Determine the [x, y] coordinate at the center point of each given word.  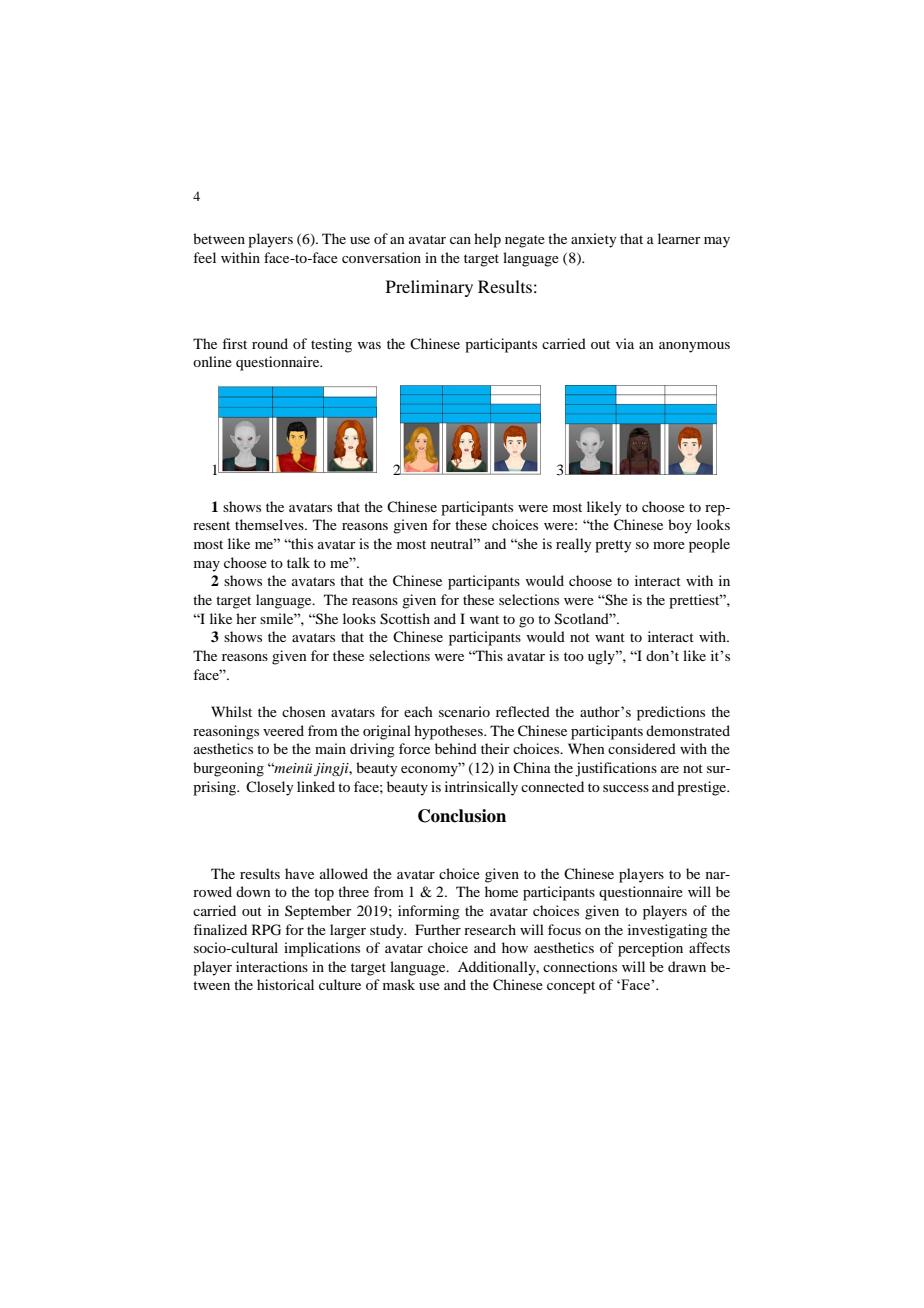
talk [298, 562]
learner [679, 238]
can [460, 240]
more [669, 545]
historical [285, 984]
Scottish [405, 619]
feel [204, 257]
